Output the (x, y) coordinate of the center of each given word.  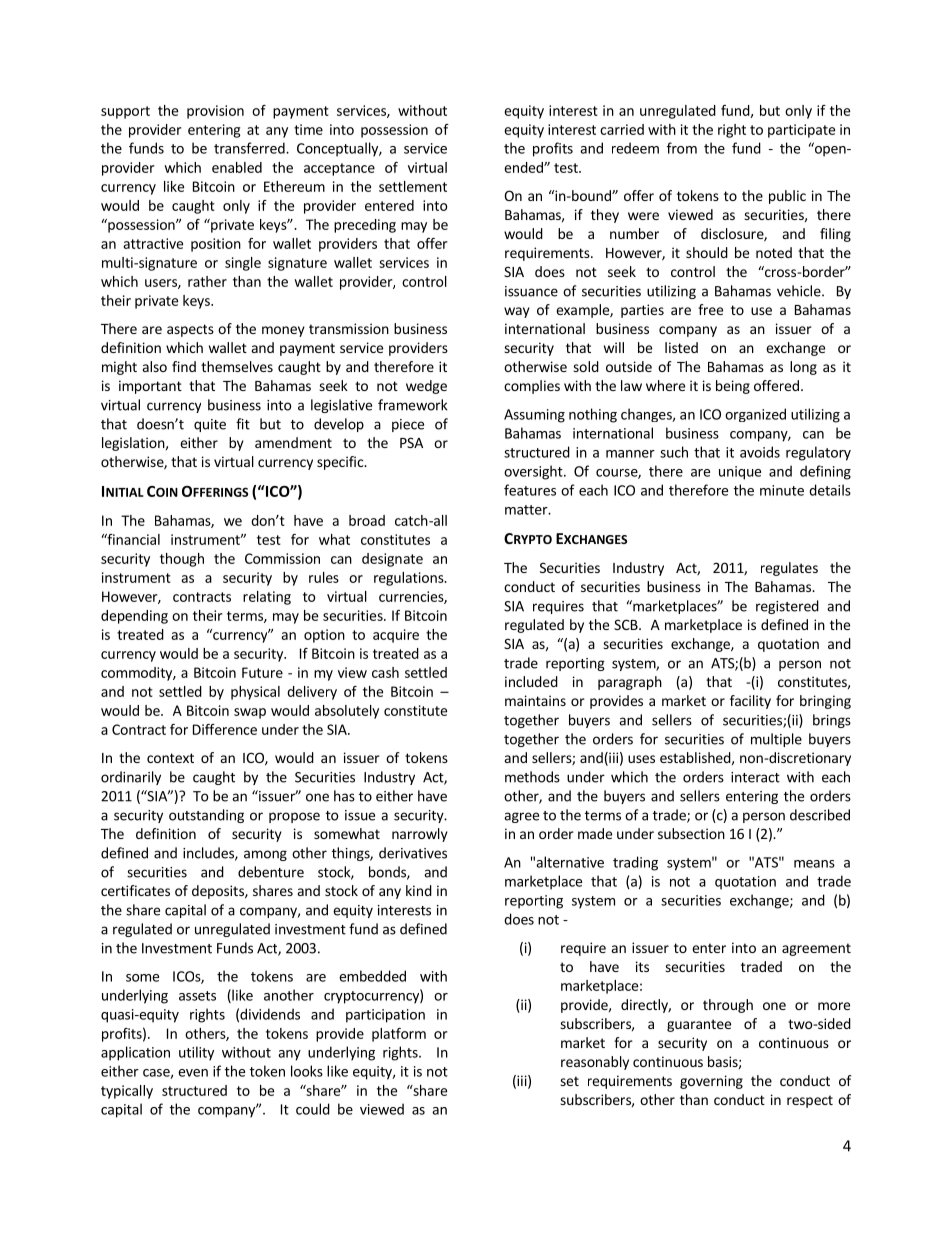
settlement (413, 186)
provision (215, 112)
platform (399, 1035)
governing (711, 1082)
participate (801, 131)
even (193, 1073)
